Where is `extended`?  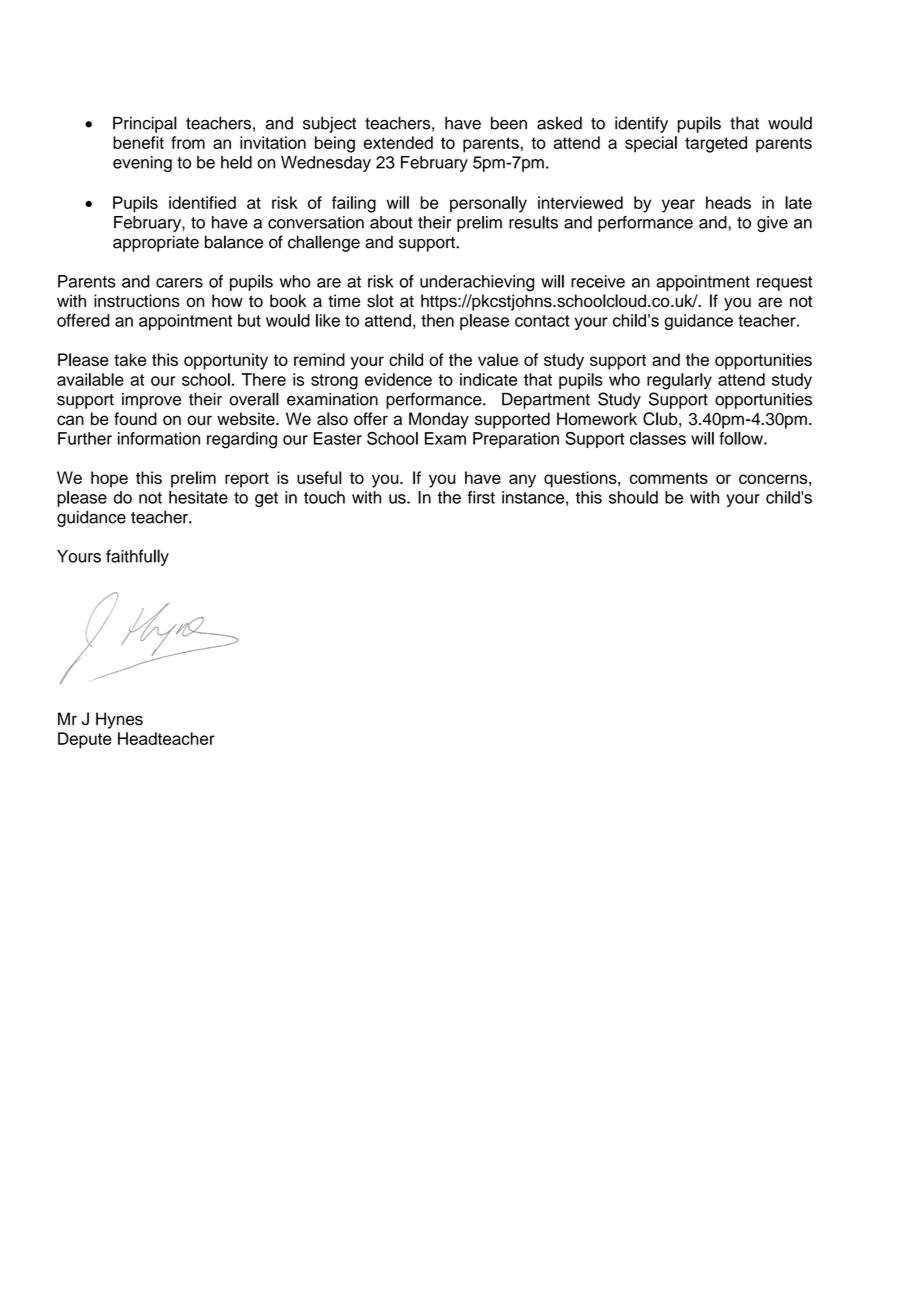 extended is located at coordinates (398, 142).
